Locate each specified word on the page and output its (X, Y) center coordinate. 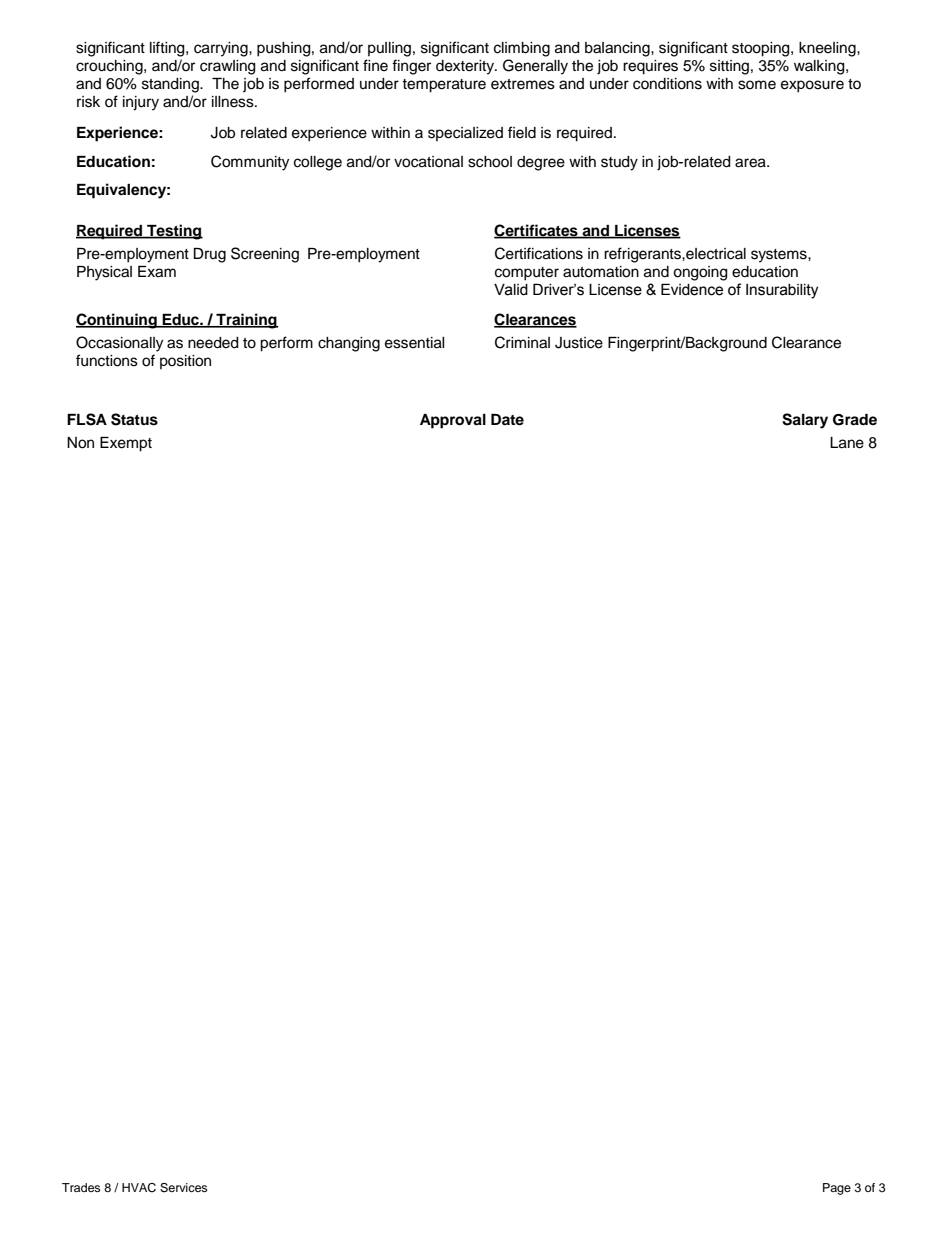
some (757, 85)
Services (183, 1188)
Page (837, 1189)
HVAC (139, 1188)
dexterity (466, 67)
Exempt (126, 444)
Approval (453, 421)
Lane (847, 443)
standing (171, 85)
